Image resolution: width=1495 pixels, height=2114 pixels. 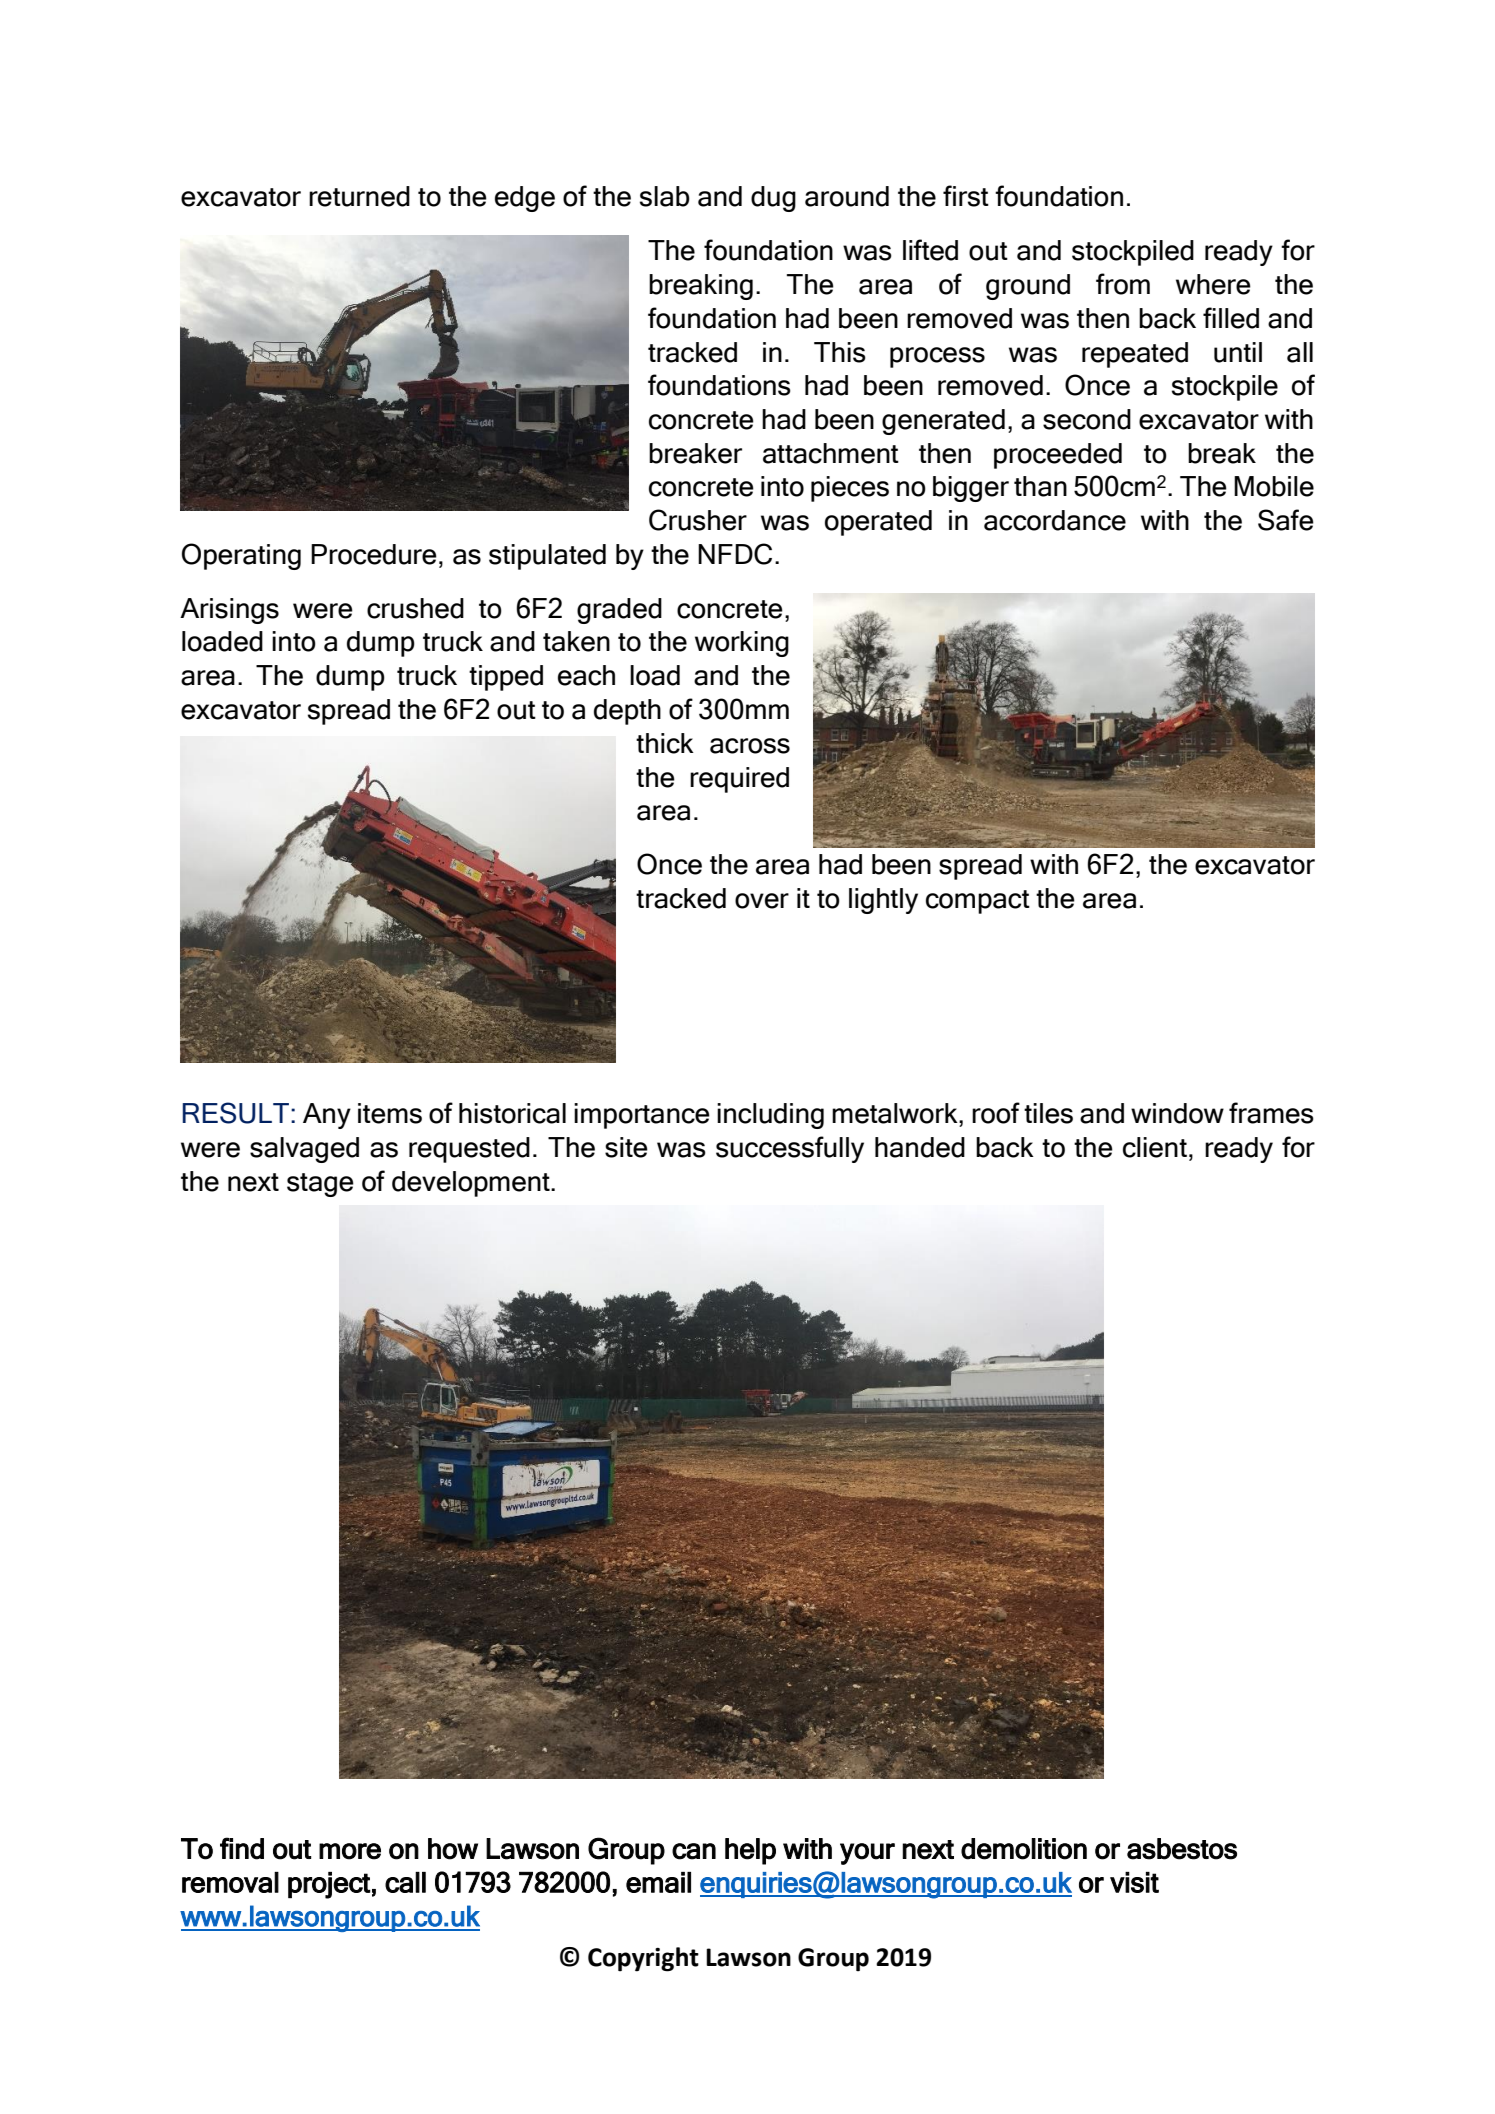 What do you see at coordinates (1123, 284) in the page?
I see `from` at bounding box center [1123, 284].
